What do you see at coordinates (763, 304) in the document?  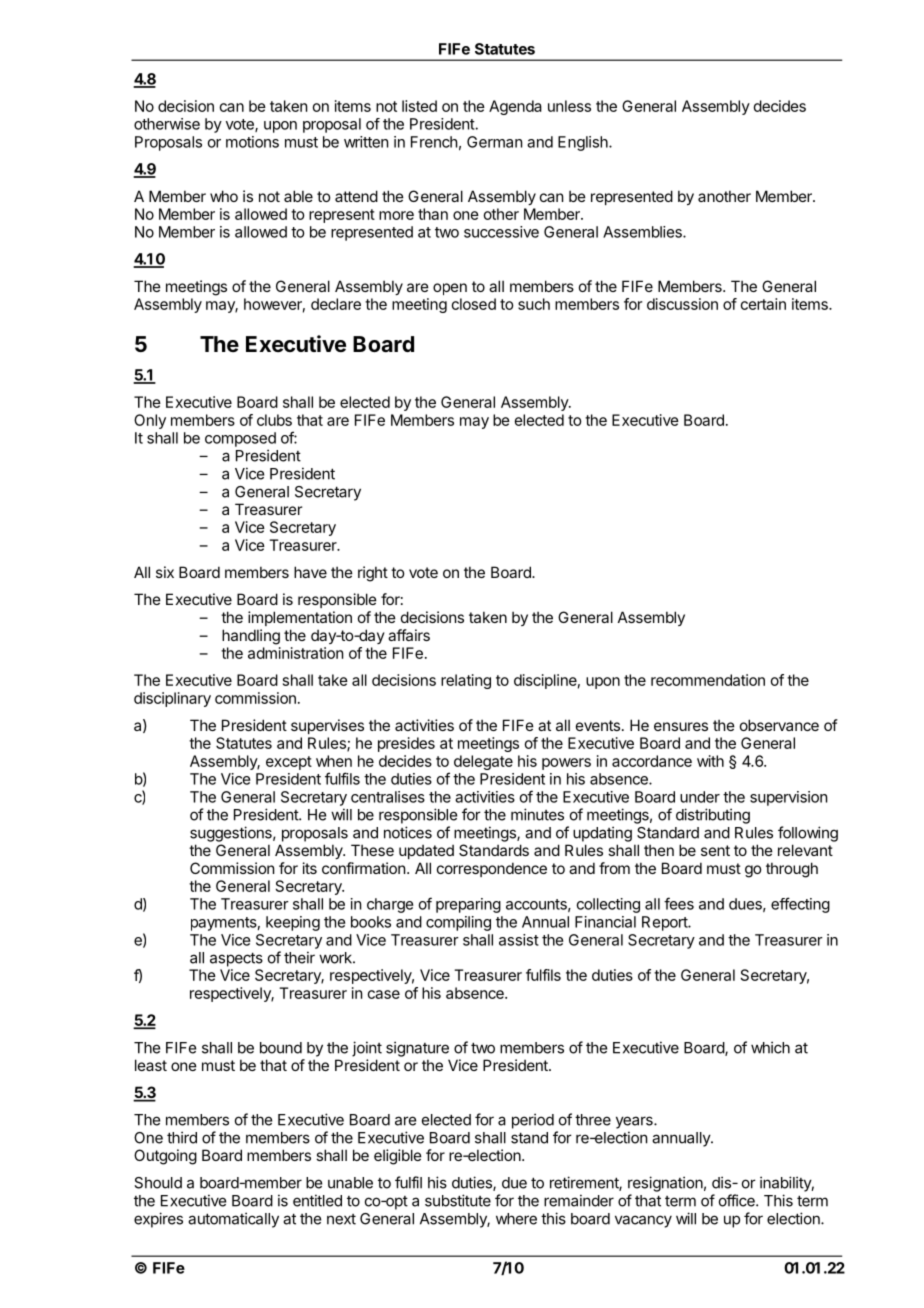 I see `certain` at bounding box center [763, 304].
